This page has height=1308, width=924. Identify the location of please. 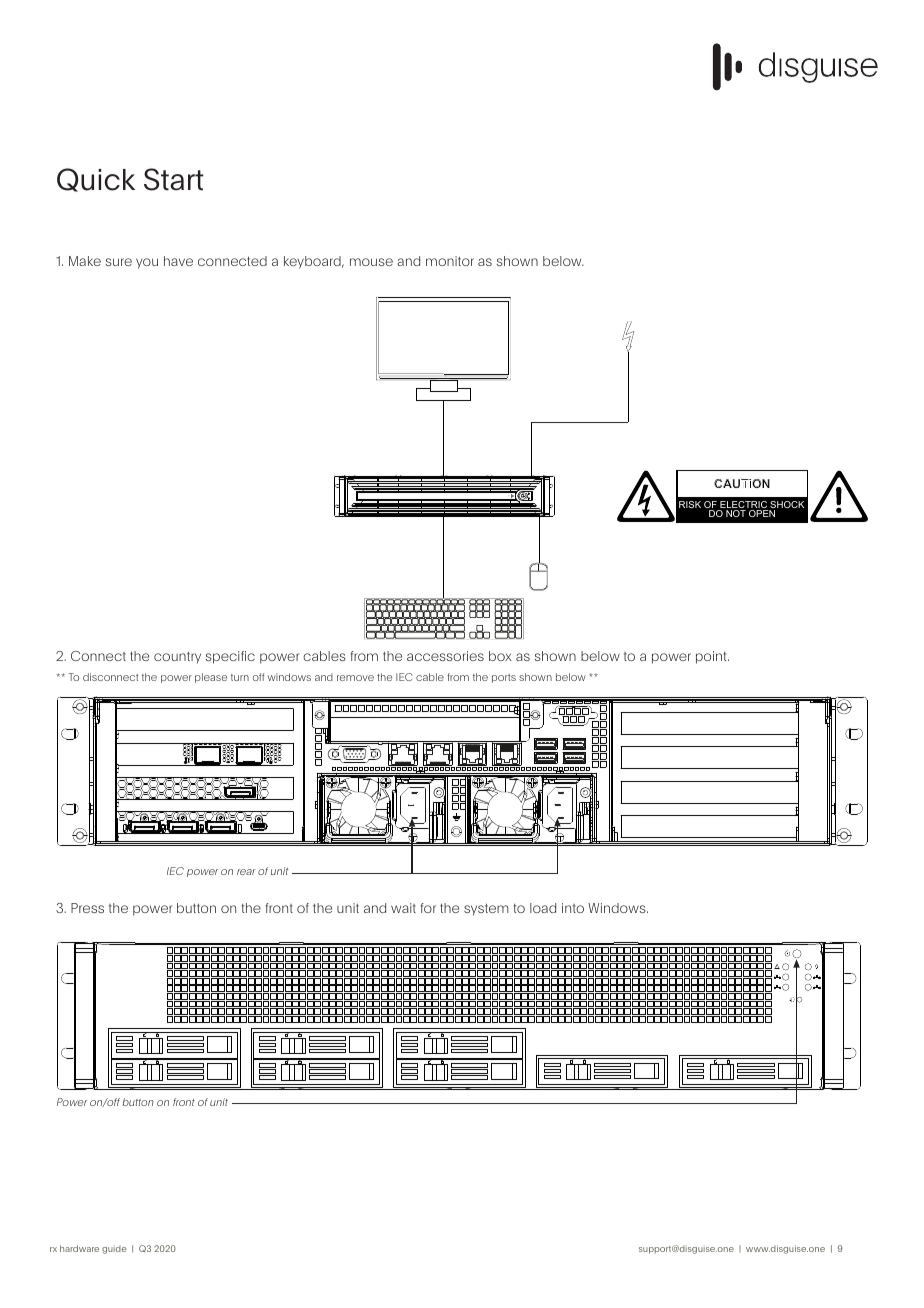
(211, 678).
